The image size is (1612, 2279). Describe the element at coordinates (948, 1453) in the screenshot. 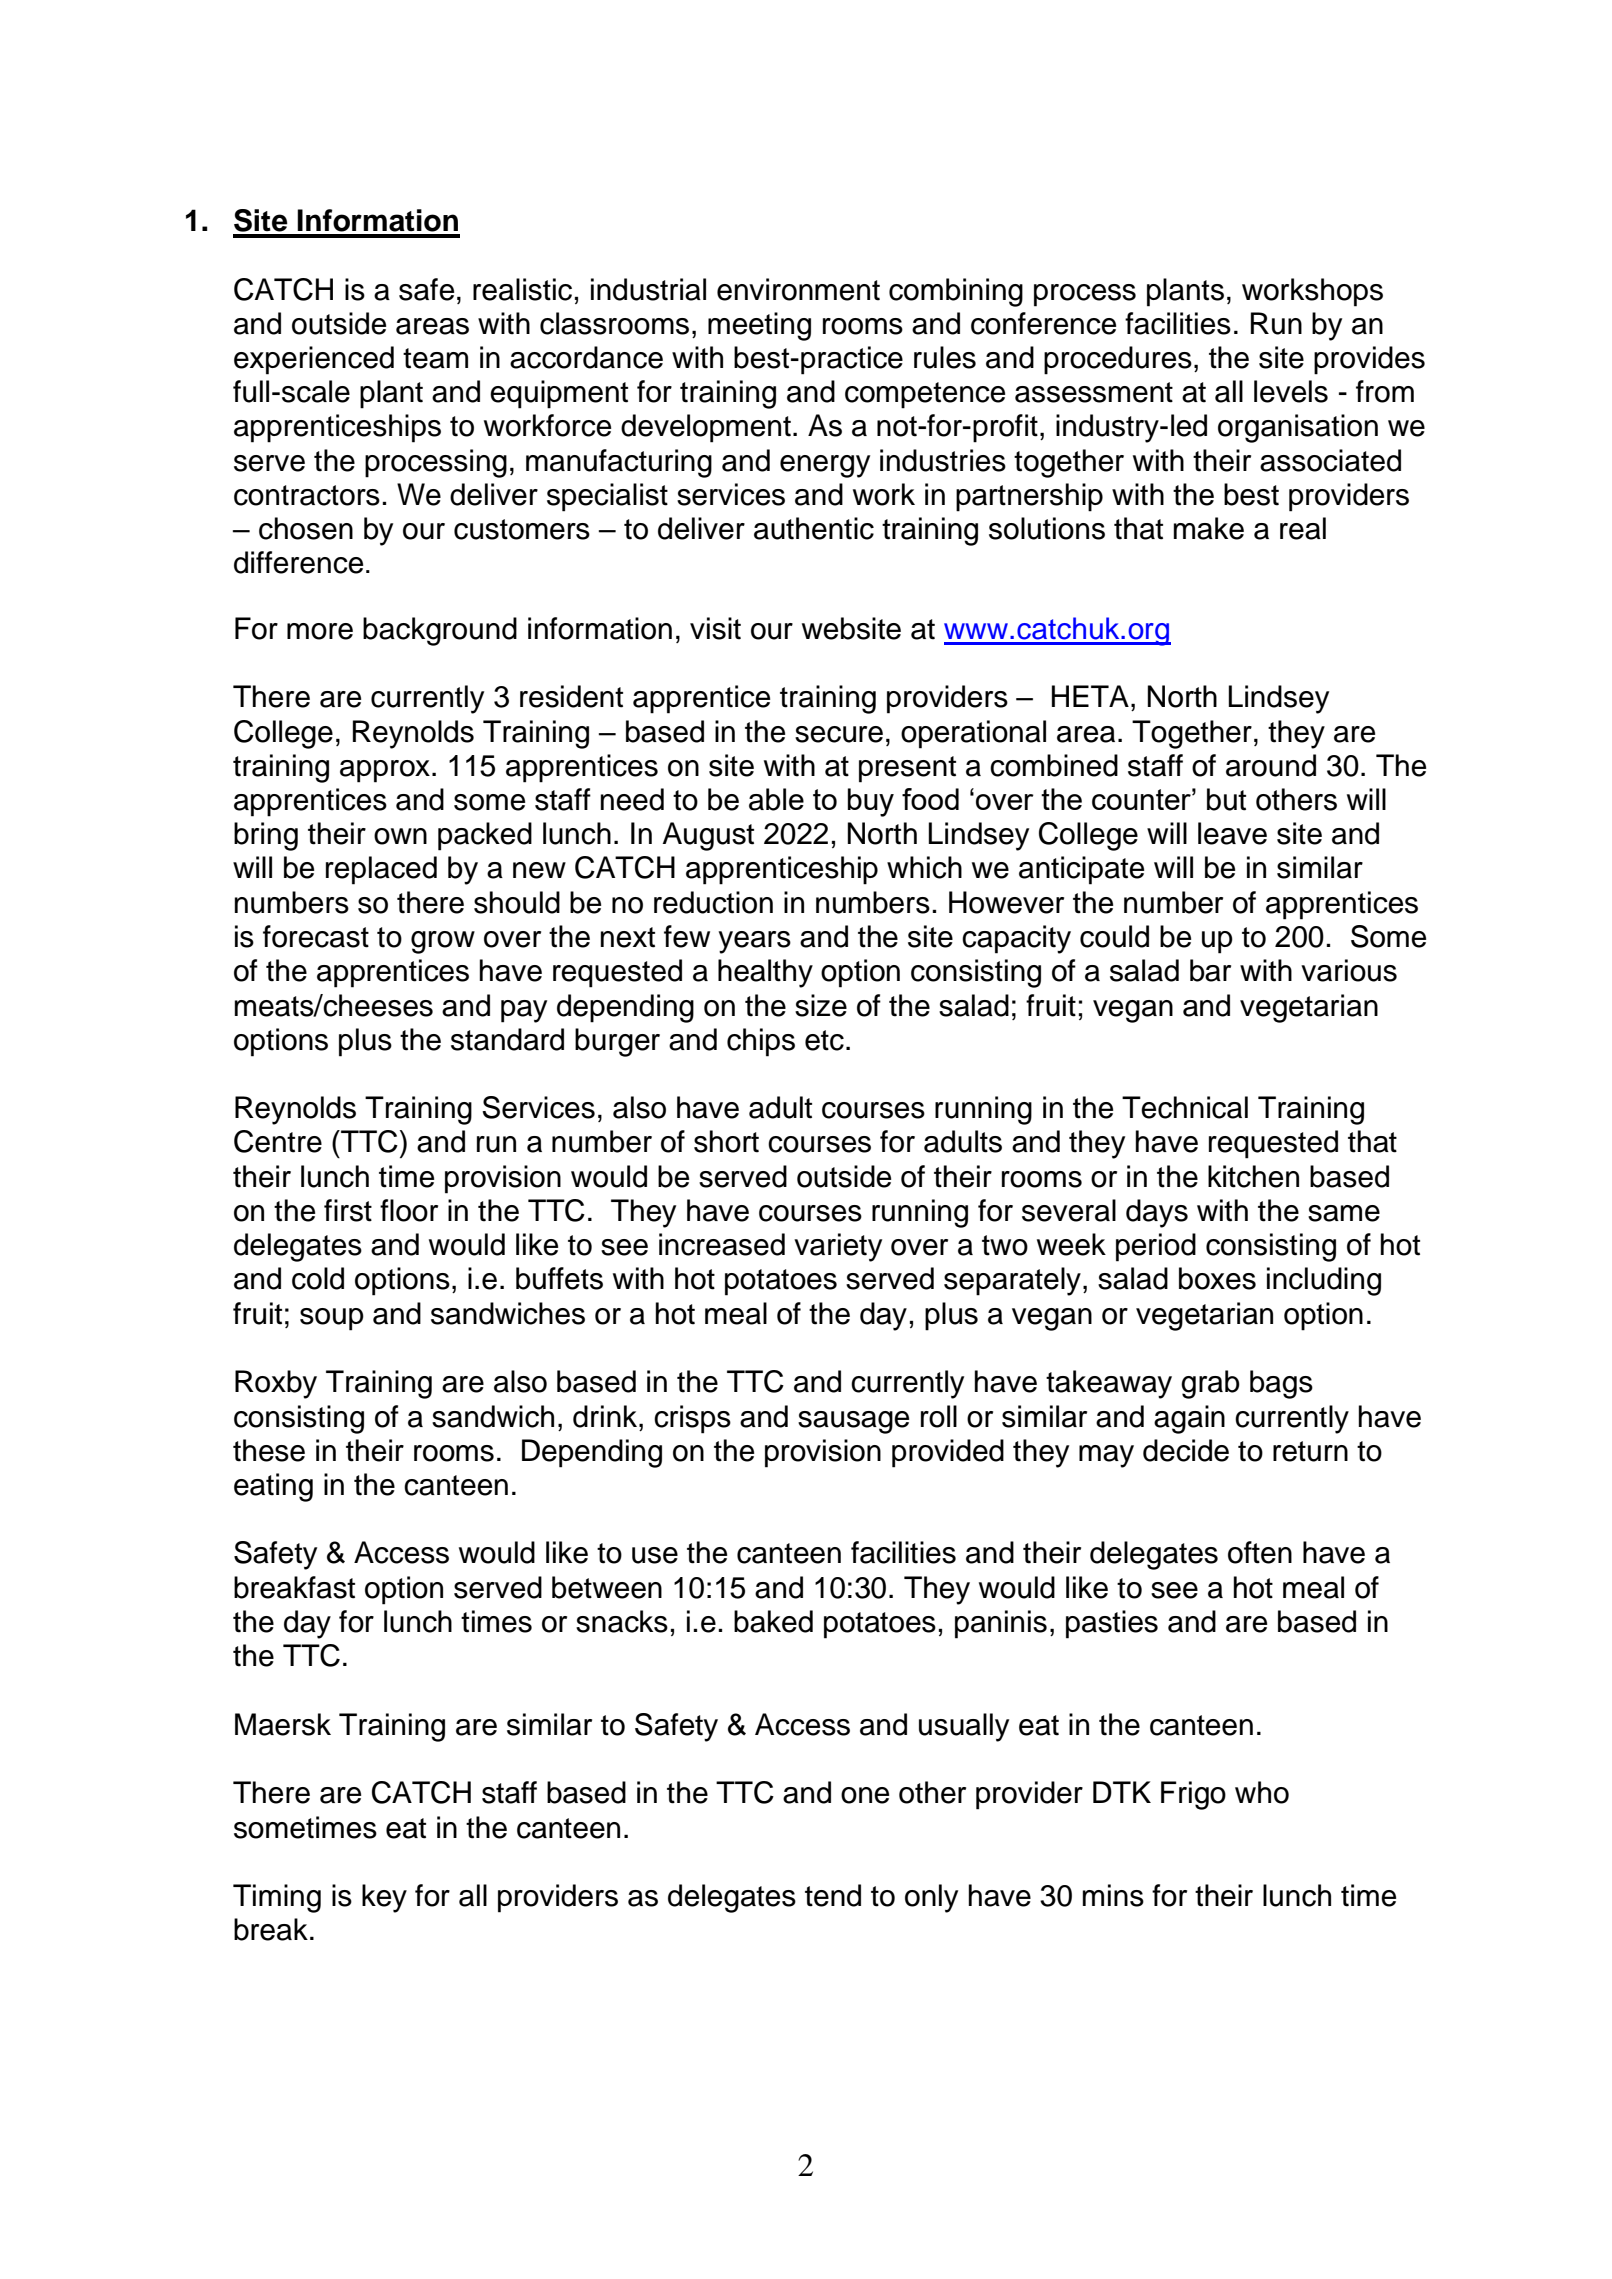

I see `provided` at that location.
